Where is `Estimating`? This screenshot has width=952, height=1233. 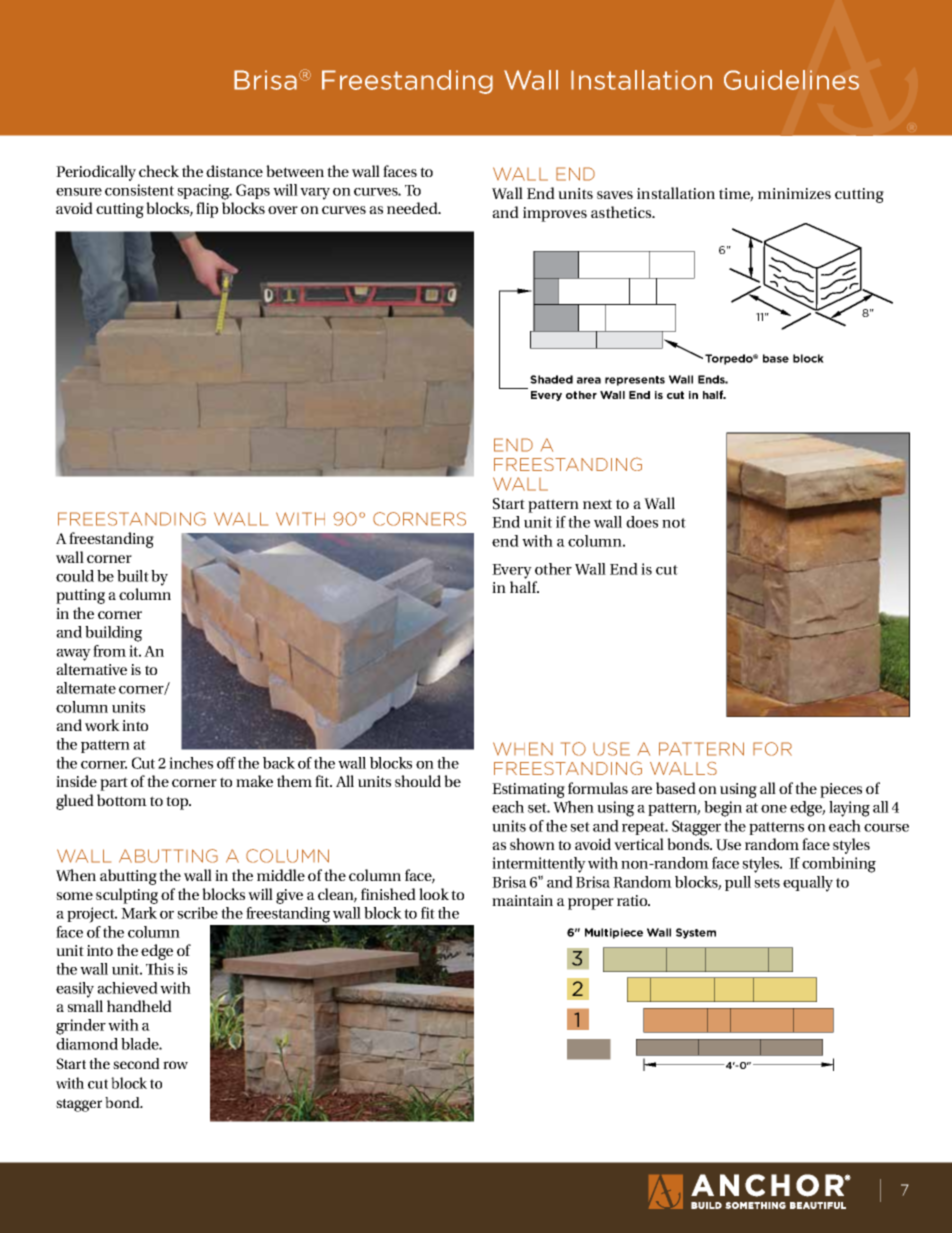
Estimating is located at coordinates (528, 790).
